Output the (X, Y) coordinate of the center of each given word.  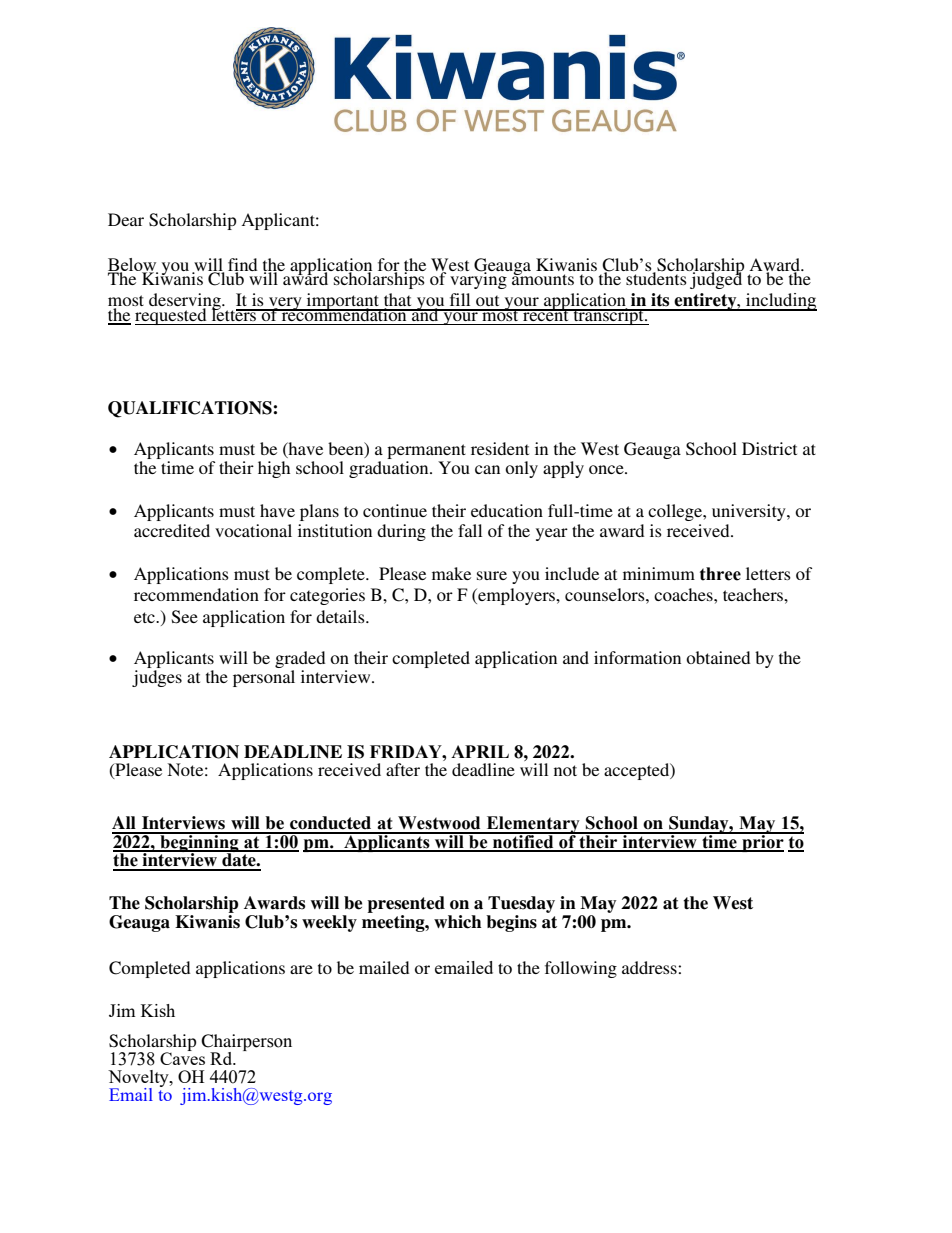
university (750, 512)
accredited (172, 530)
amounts (543, 278)
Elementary (533, 826)
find (242, 265)
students (656, 277)
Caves (182, 1057)
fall (470, 530)
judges (157, 678)
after (403, 769)
